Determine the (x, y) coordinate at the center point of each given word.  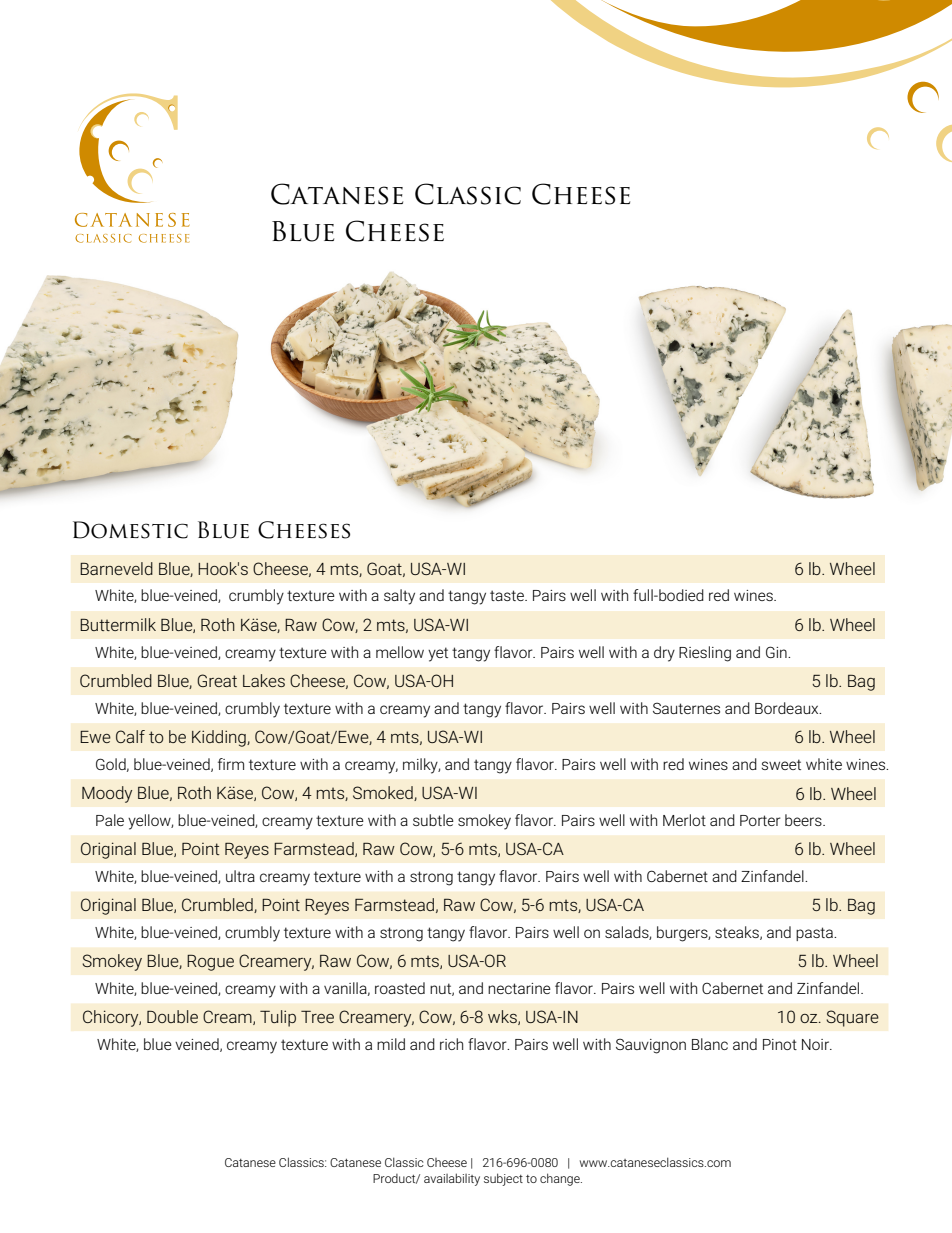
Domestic (130, 530)
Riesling (705, 654)
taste (508, 595)
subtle (433, 820)
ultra (240, 876)
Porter (760, 820)
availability (452, 1179)
